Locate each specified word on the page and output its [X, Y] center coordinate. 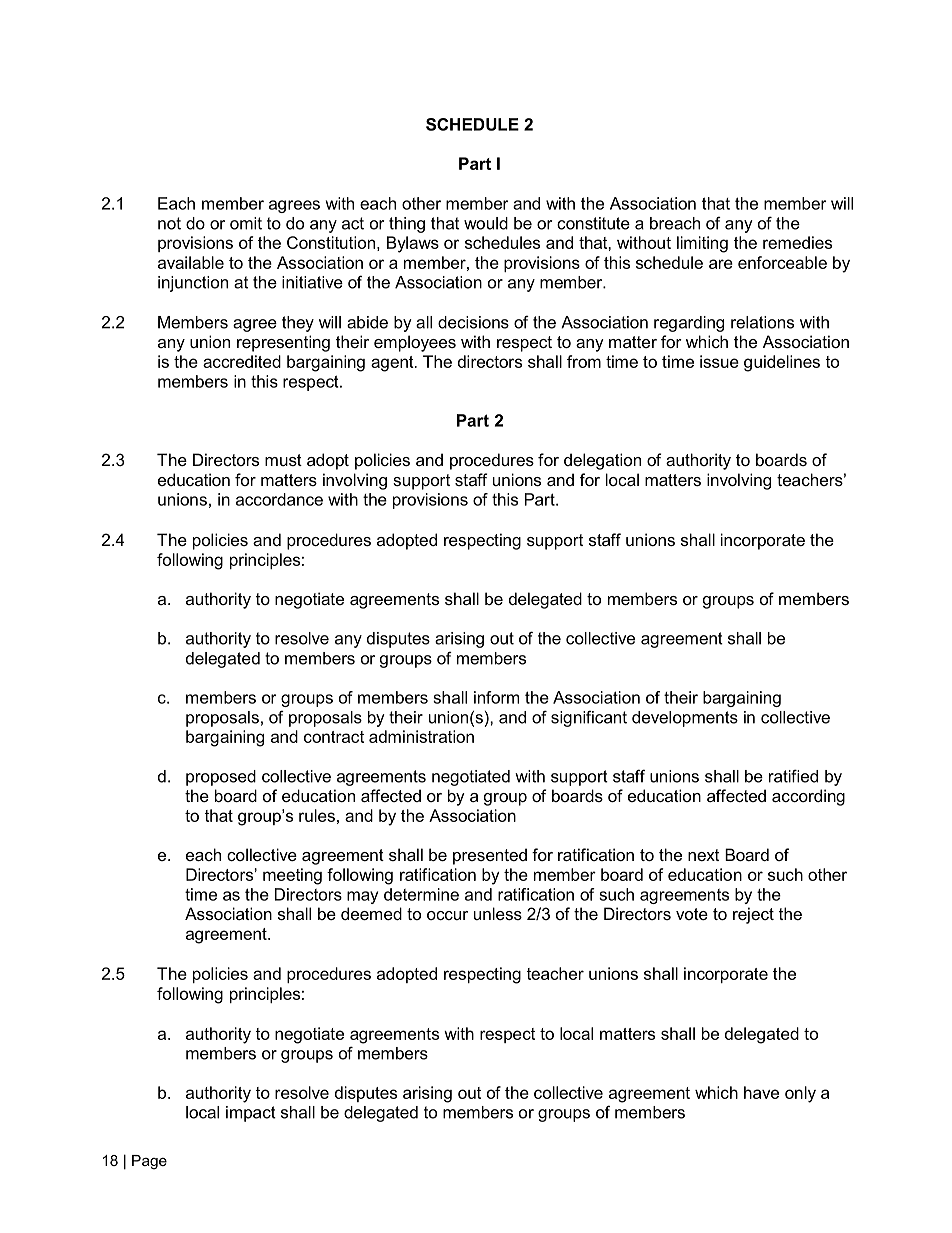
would [486, 223]
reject [753, 915]
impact [251, 1114]
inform [496, 697]
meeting [292, 876]
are [721, 264]
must [283, 460]
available [191, 262]
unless [498, 913]
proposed [221, 778]
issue [719, 361]
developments [685, 719]
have [761, 1092]
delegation [602, 461]
